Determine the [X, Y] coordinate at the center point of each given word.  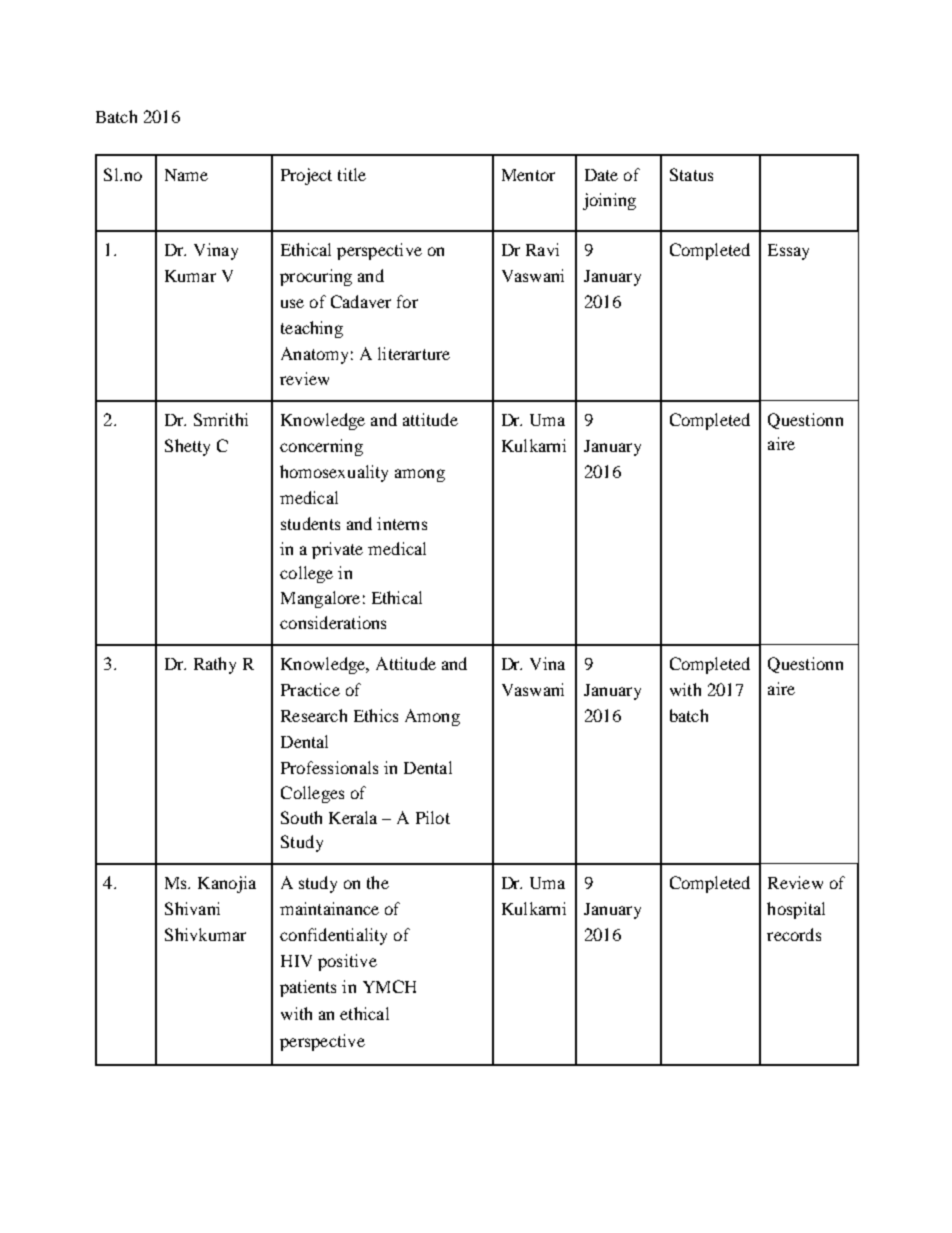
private [337, 550]
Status [691, 174]
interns [402, 523]
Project [306, 176]
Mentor [528, 175]
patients [308, 988]
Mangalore [320, 599]
